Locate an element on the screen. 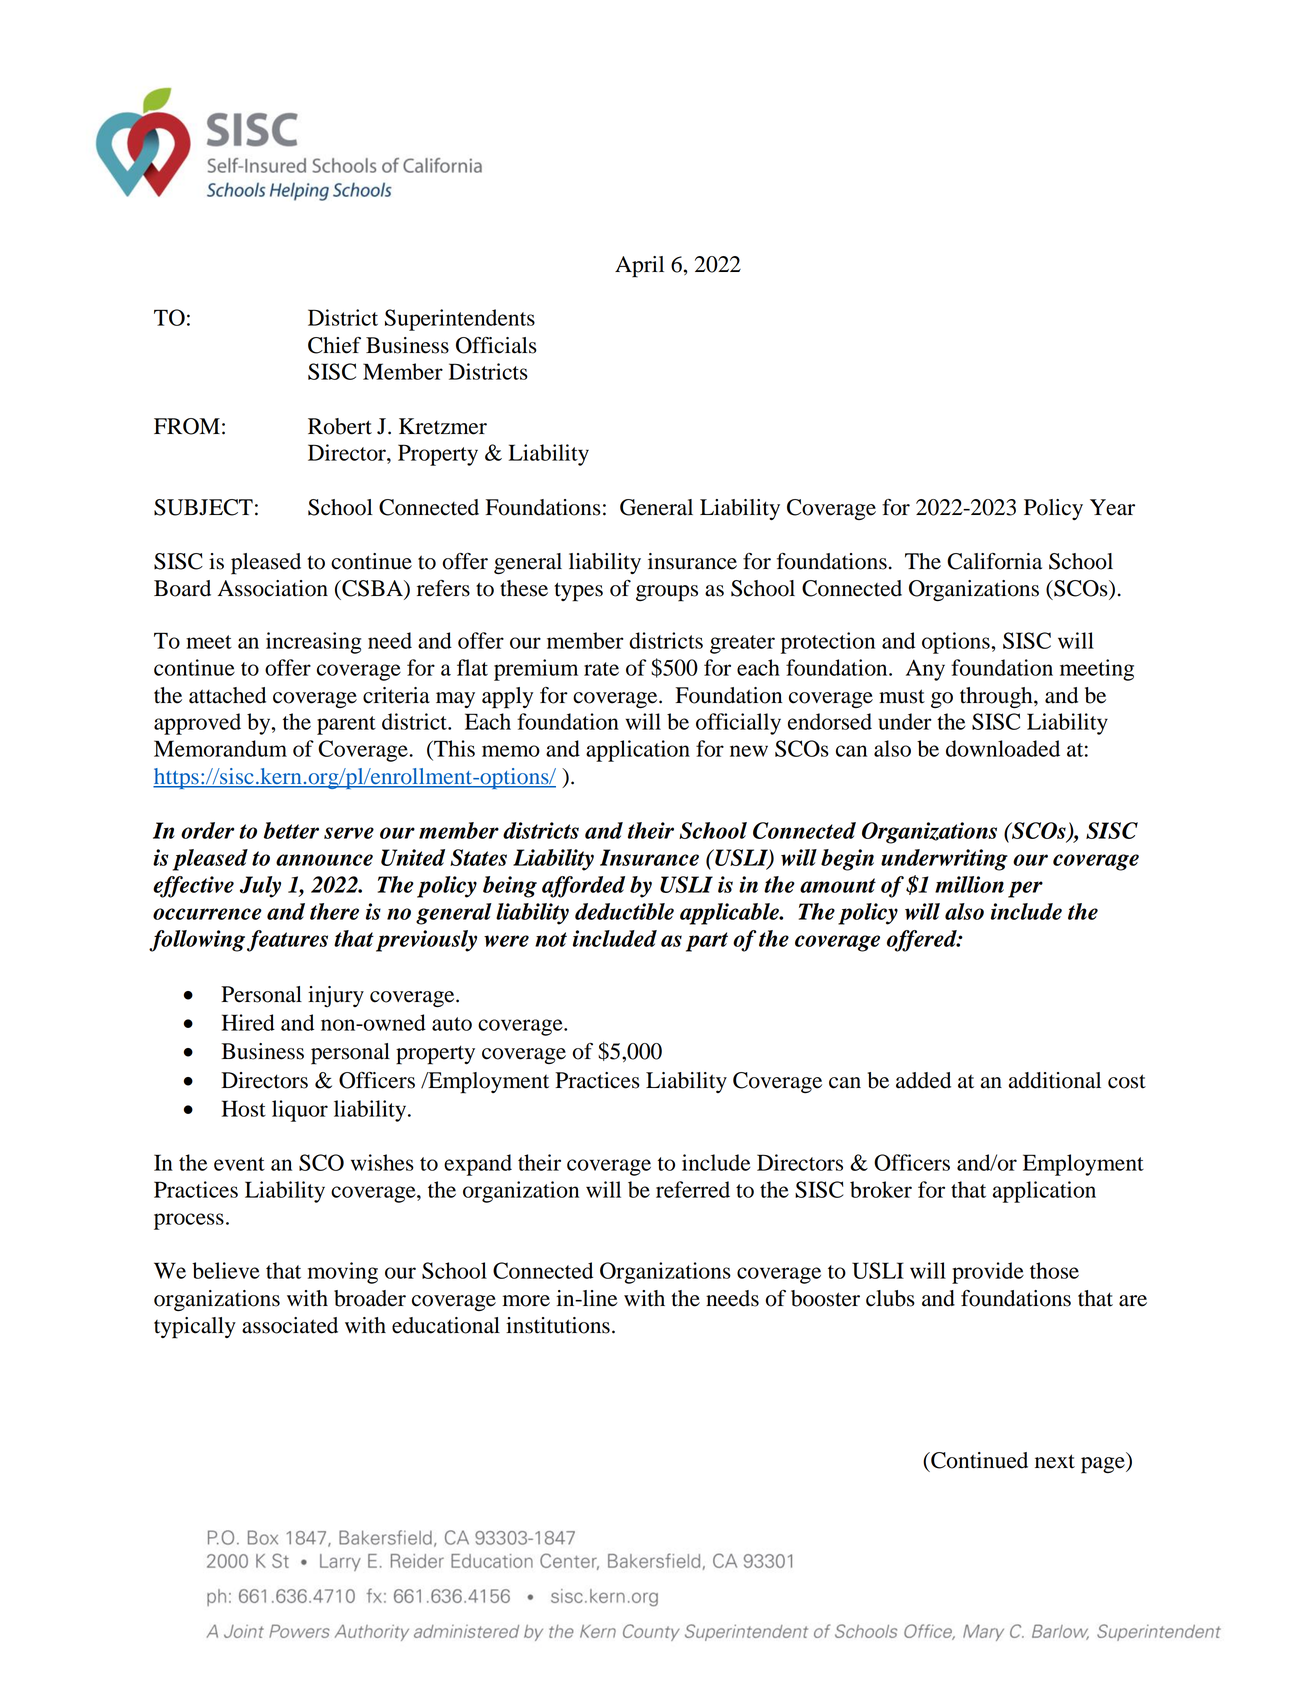 The height and width of the screenshot is (1692, 1307). Year is located at coordinates (1112, 507).
